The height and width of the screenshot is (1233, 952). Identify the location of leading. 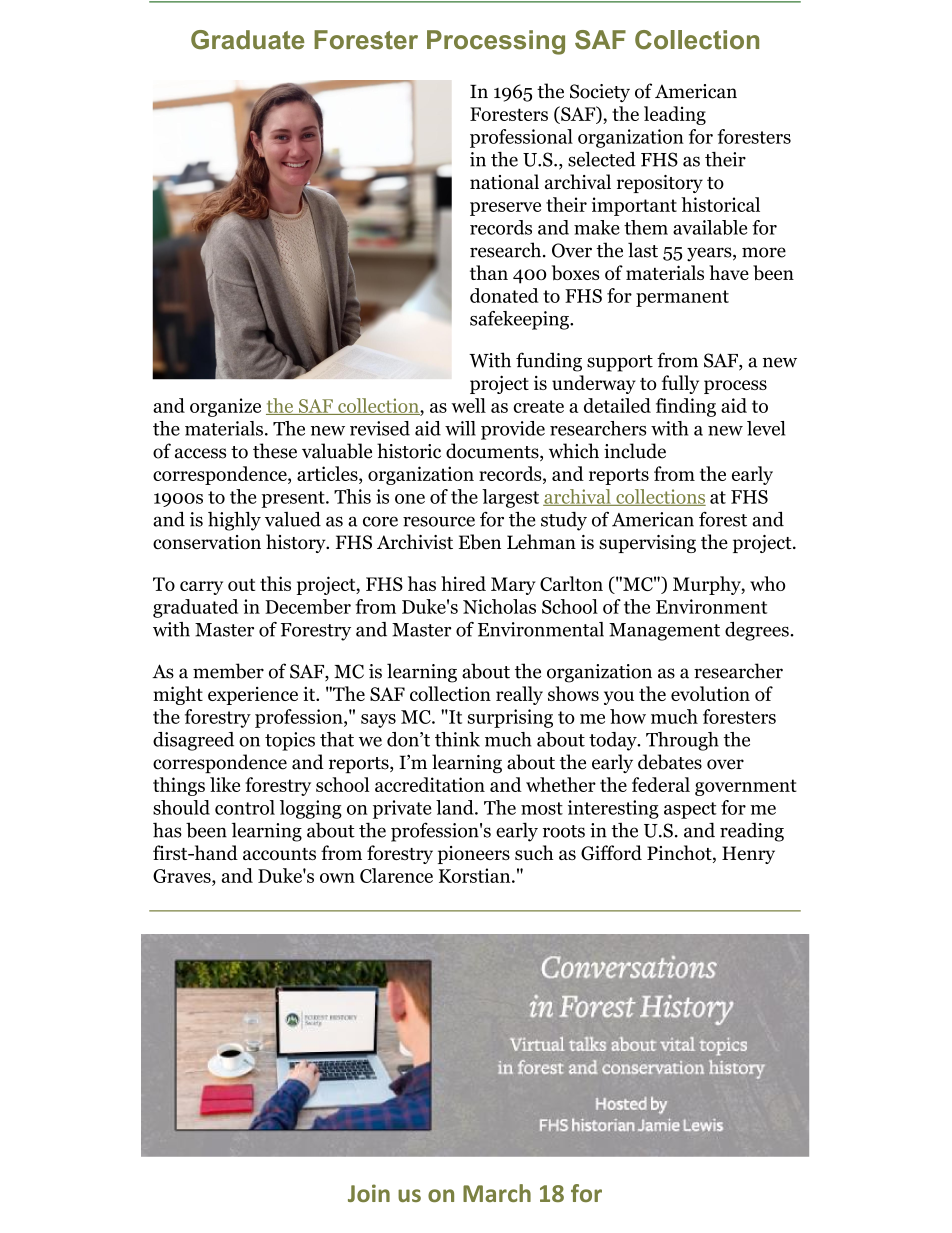
(675, 115).
